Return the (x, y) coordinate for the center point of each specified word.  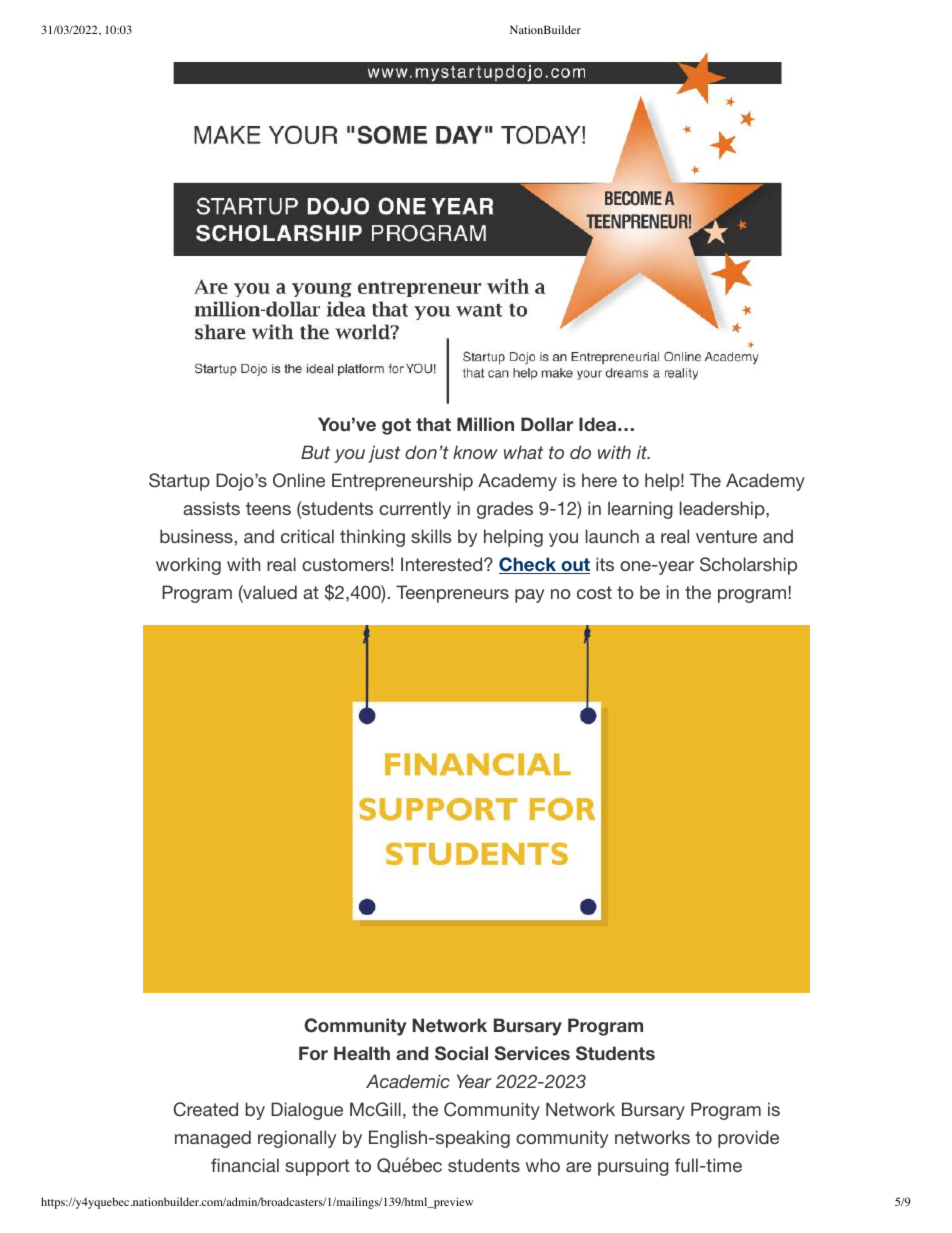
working (188, 566)
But (315, 452)
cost (594, 592)
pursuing (633, 1167)
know (475, 452)
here (599, 480)
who (543, 1165)
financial (245, 1165)
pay (529, 596)
